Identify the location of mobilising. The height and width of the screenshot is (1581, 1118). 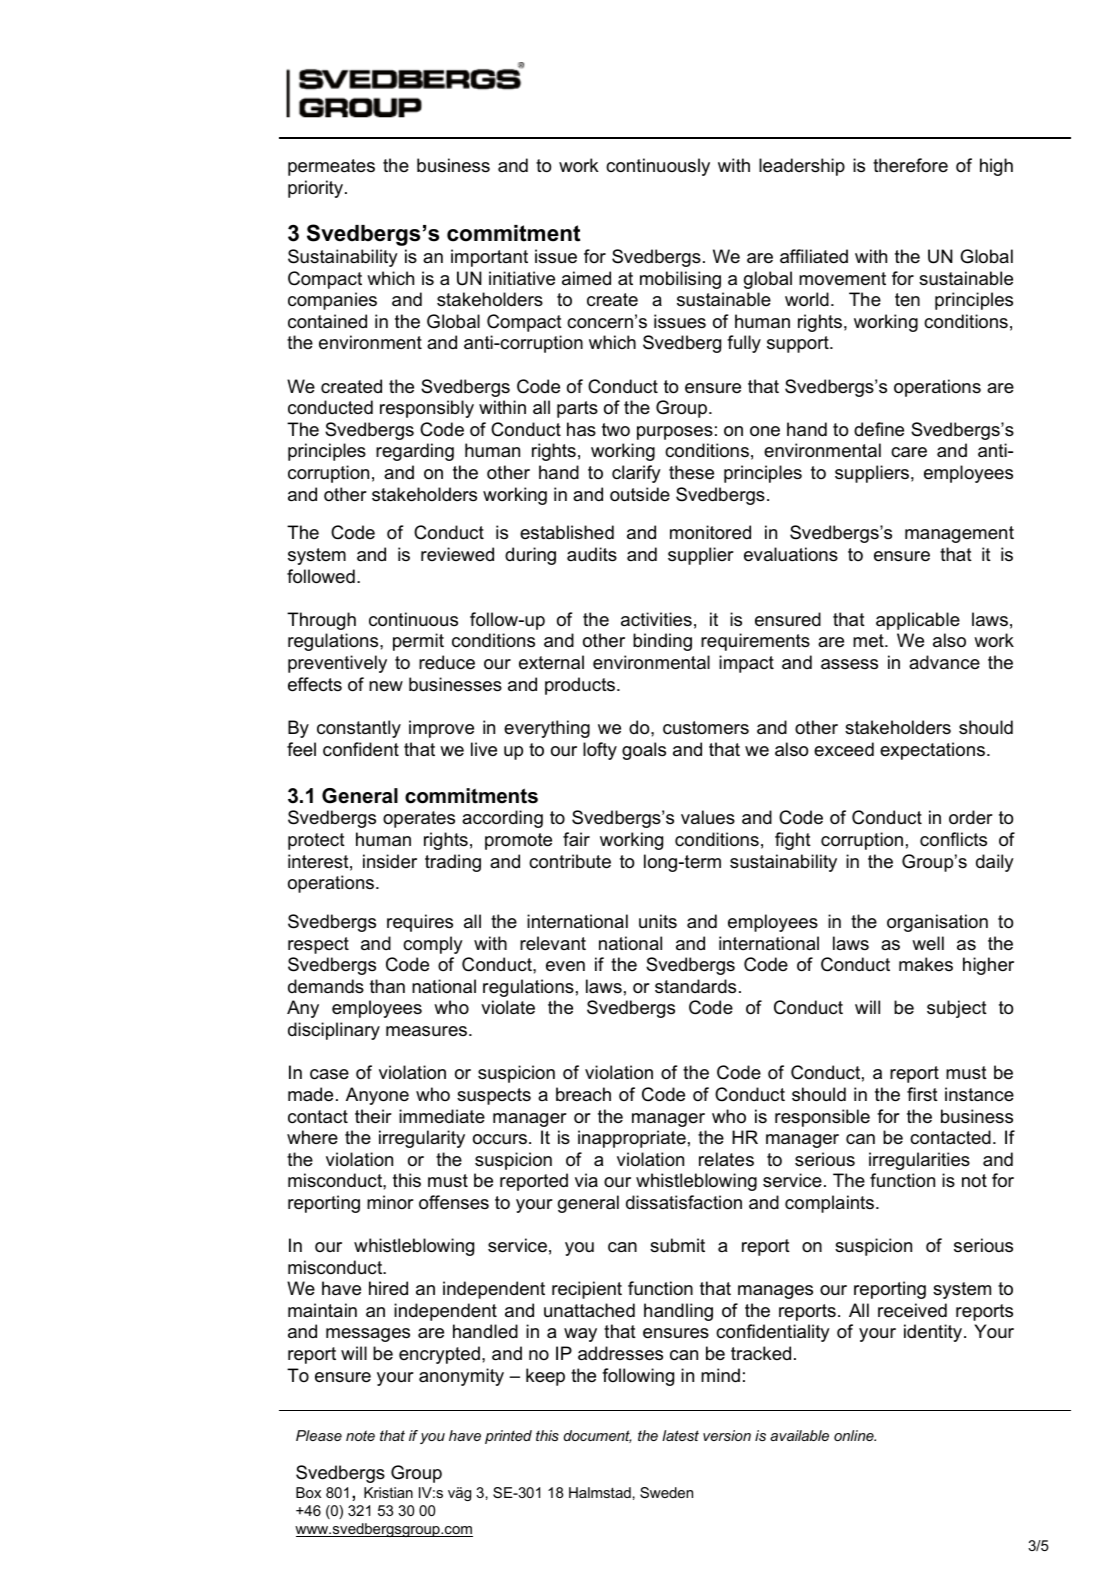
(680, 280).
